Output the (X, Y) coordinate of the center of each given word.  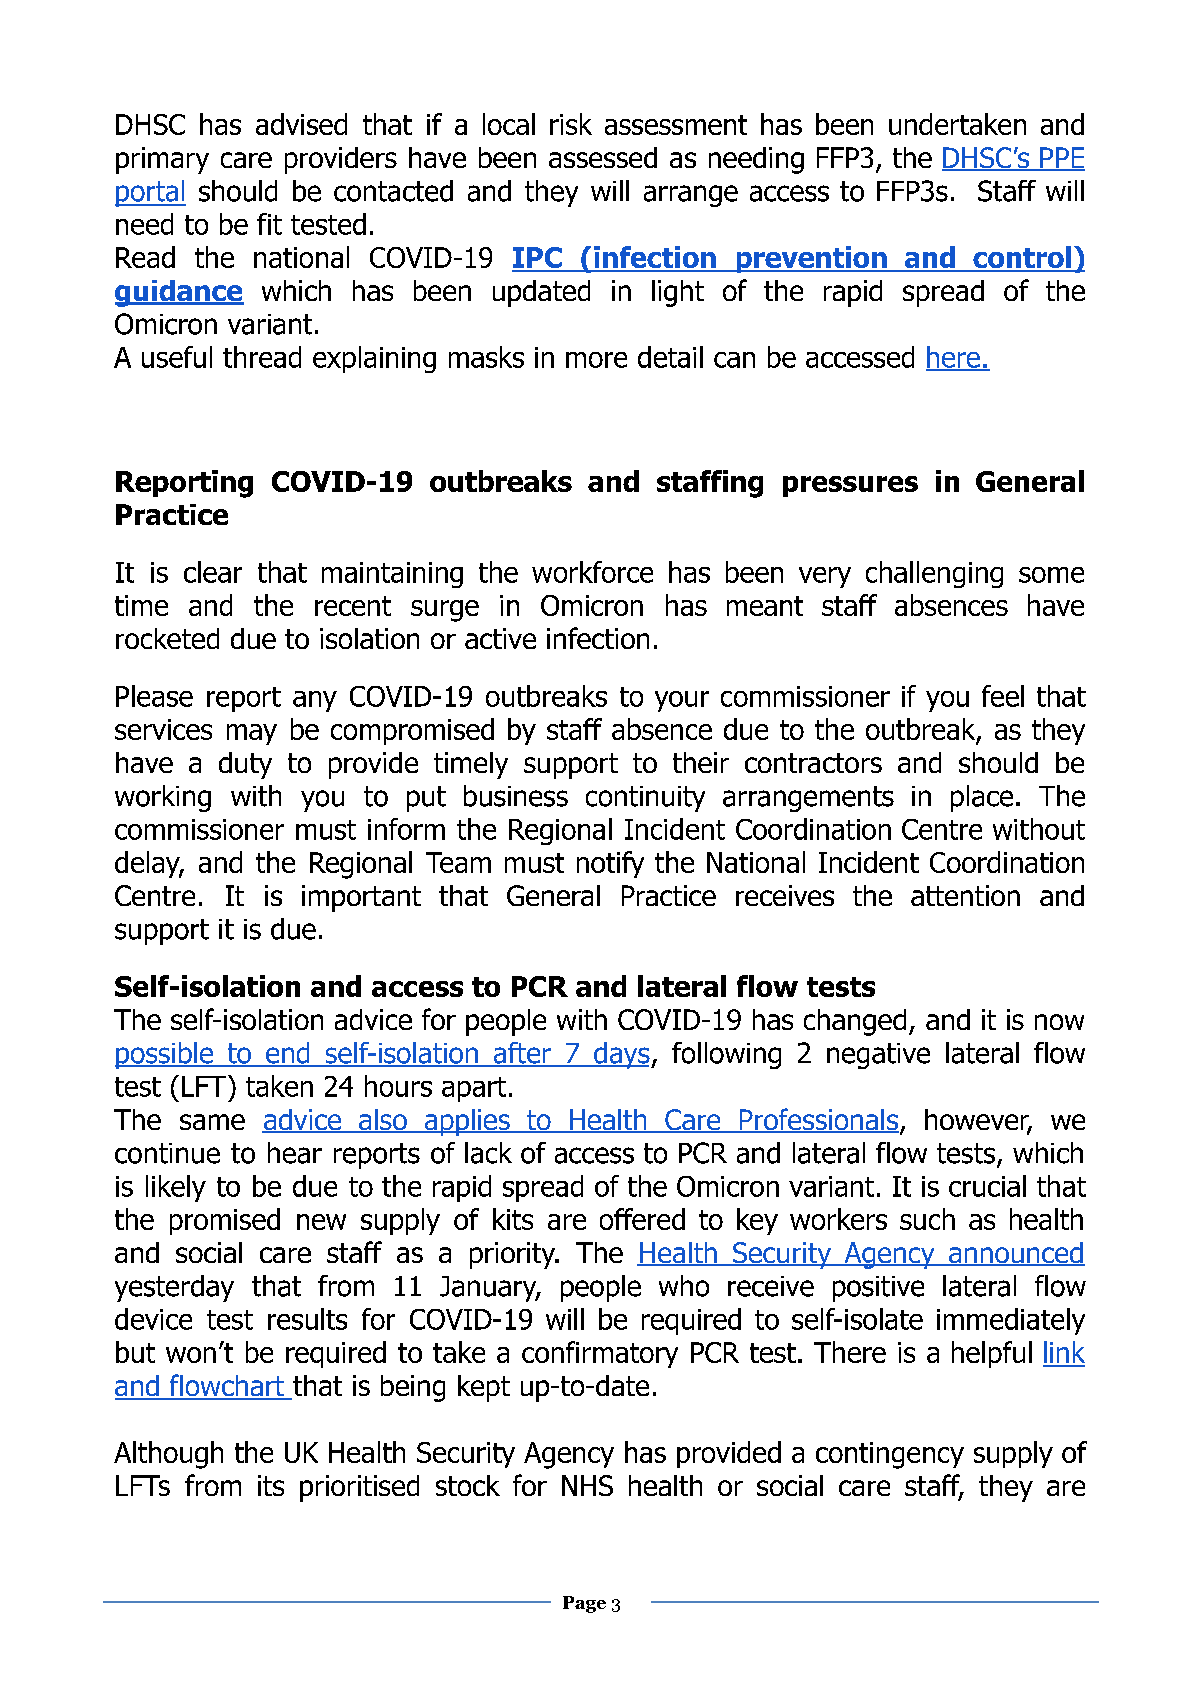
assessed (603, 157)
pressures (850, 486)
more (596, 360)
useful (177, 357)
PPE (1061, 158)
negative (878, 1056)
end (288, 1054)
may (252, 734)
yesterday (174, 1288)
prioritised (359, 1488)
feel (1003, 696)
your (682, 701)
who (684, 1286)
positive (878, 1289)
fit (269, 224)
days (622, 1055)
